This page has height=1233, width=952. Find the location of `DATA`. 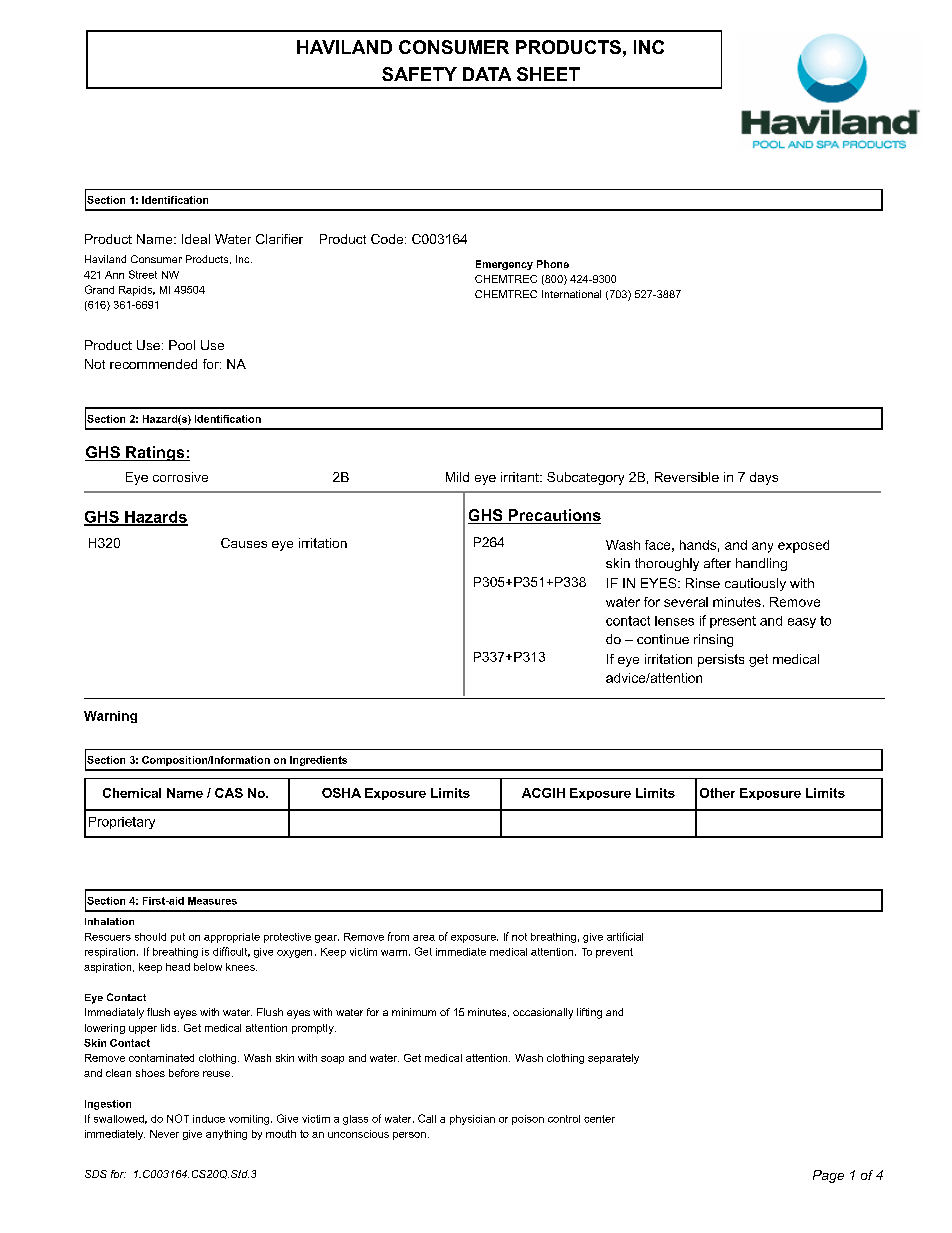

DATA is located at coordinates (487, 74).
